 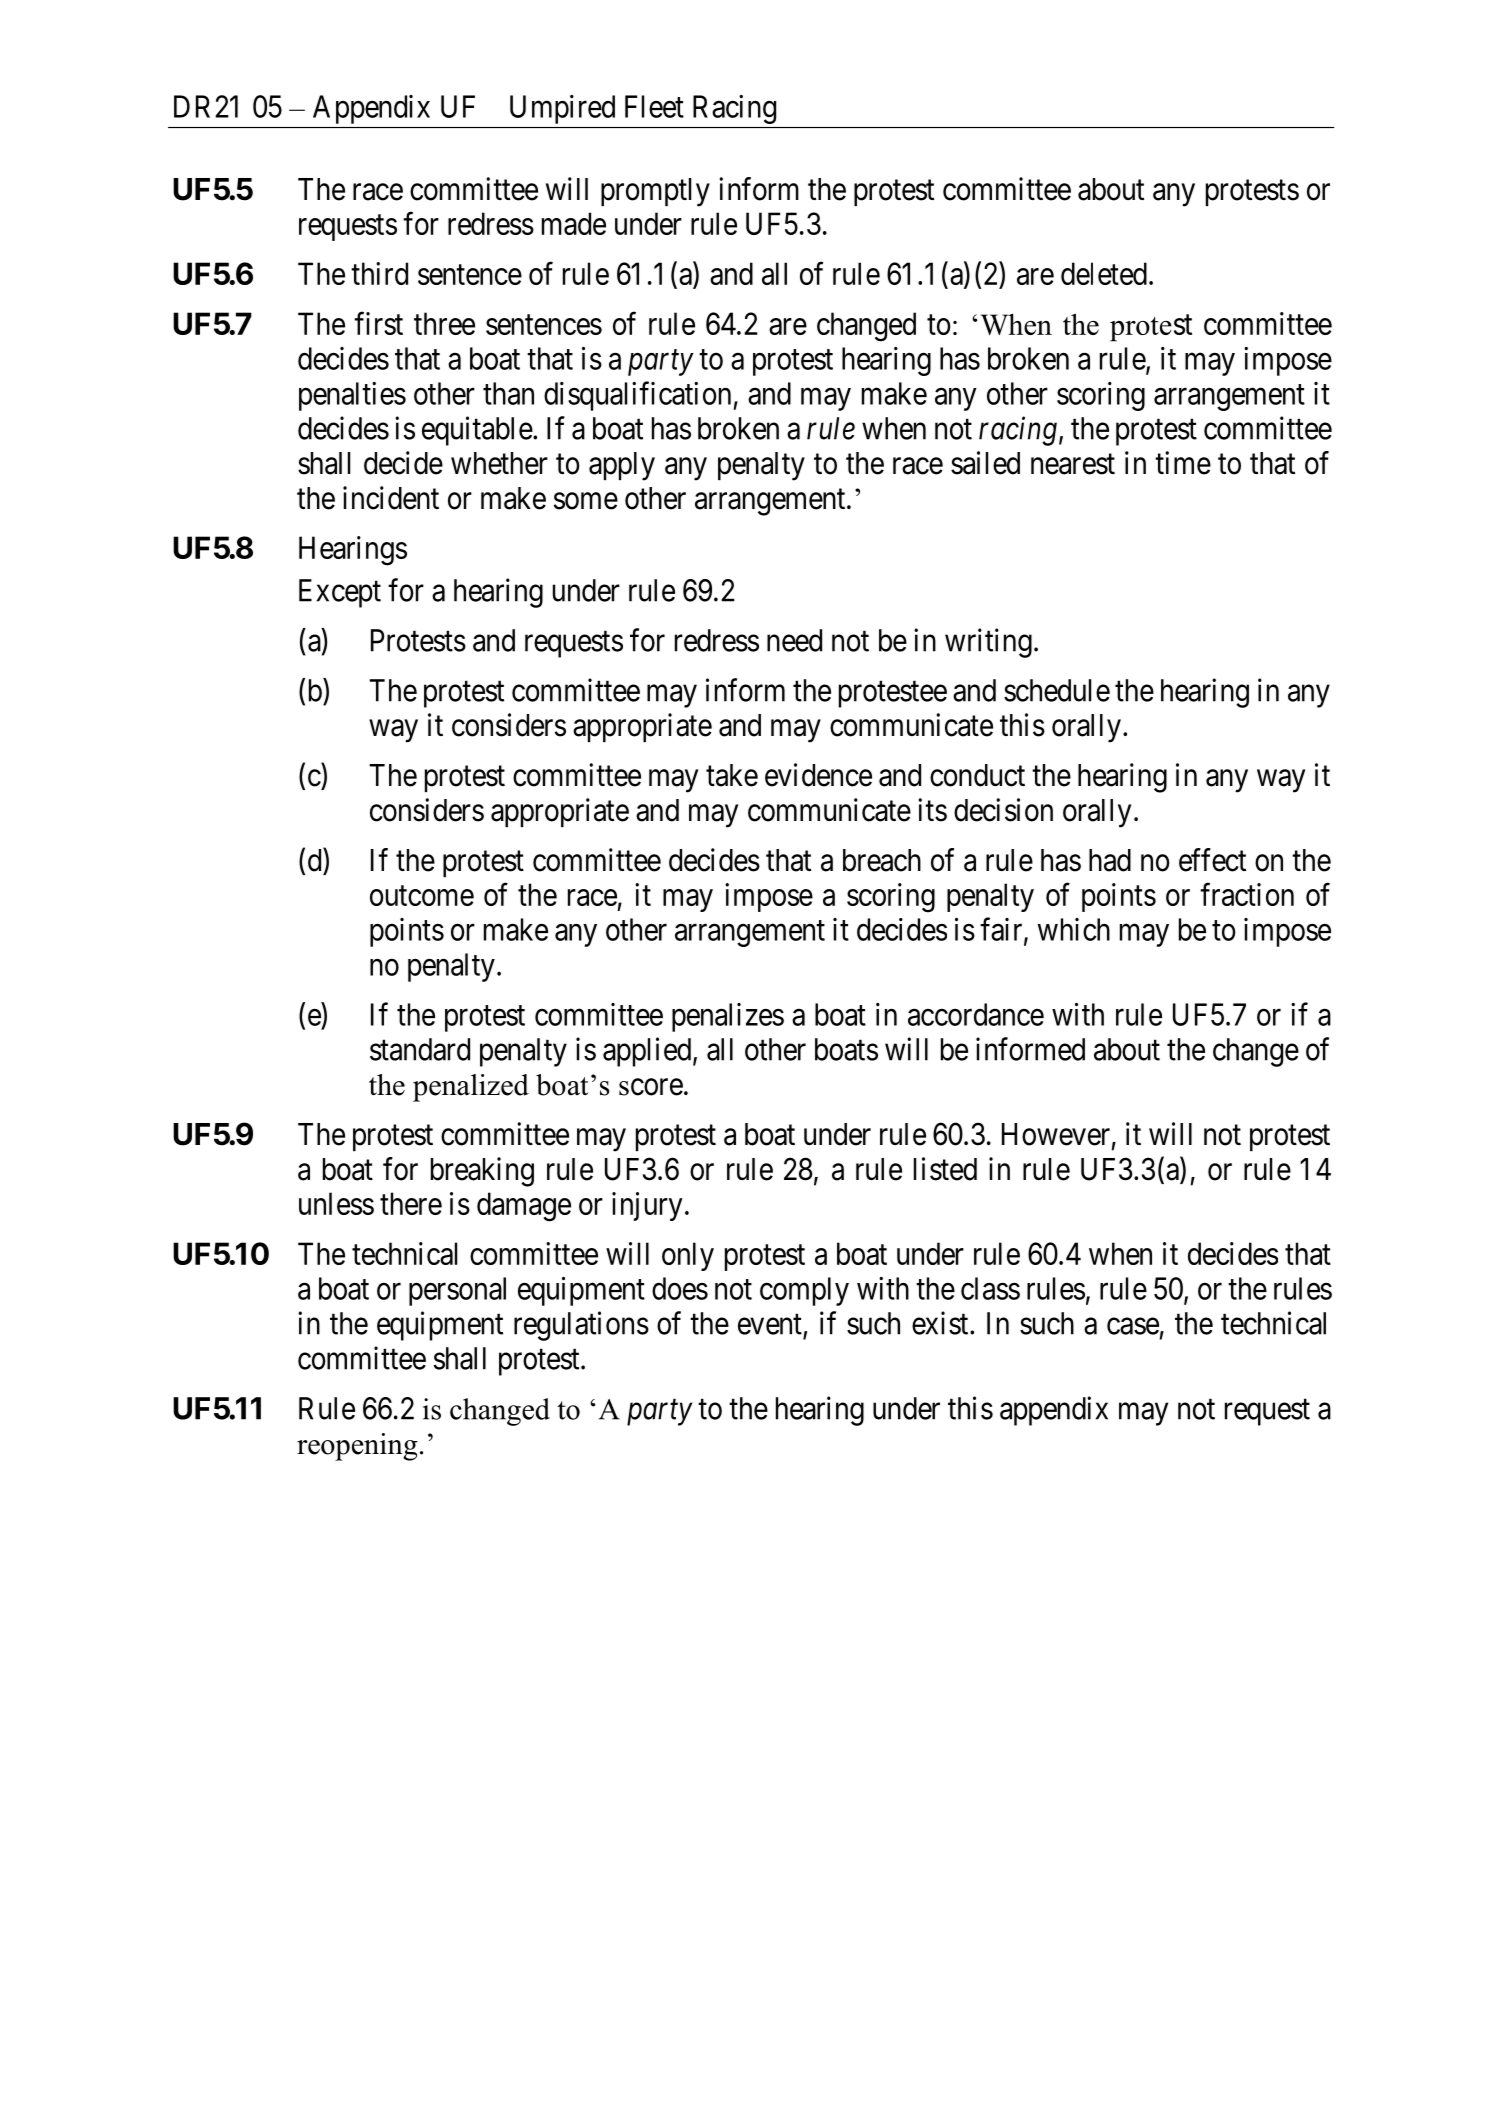 What do you see at coordinates (622, 466) in the page?
I see `apply` at bounding box center [622, 466].
